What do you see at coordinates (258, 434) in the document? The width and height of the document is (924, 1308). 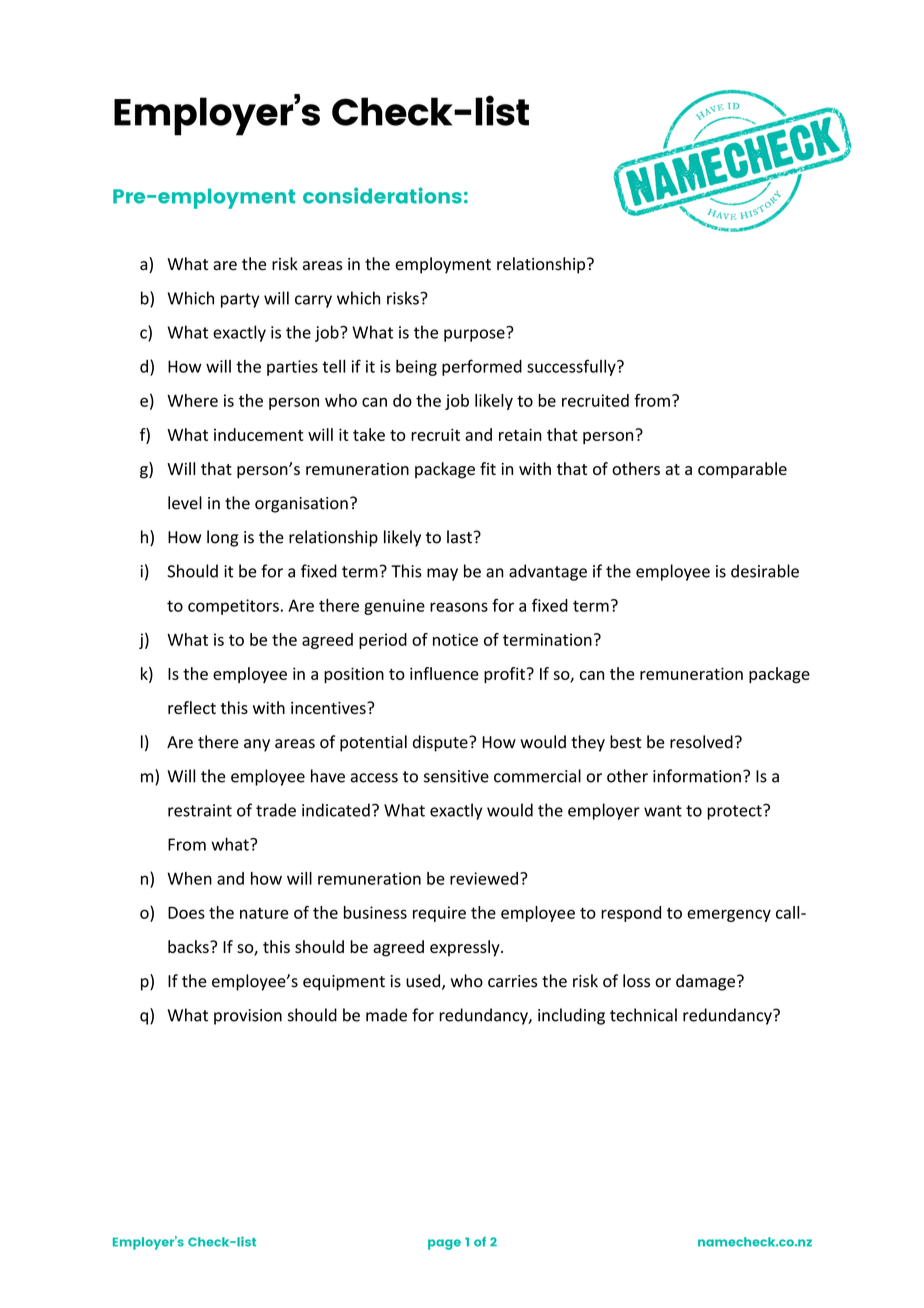 I see `inducement` at bounding box center [258, 434].
